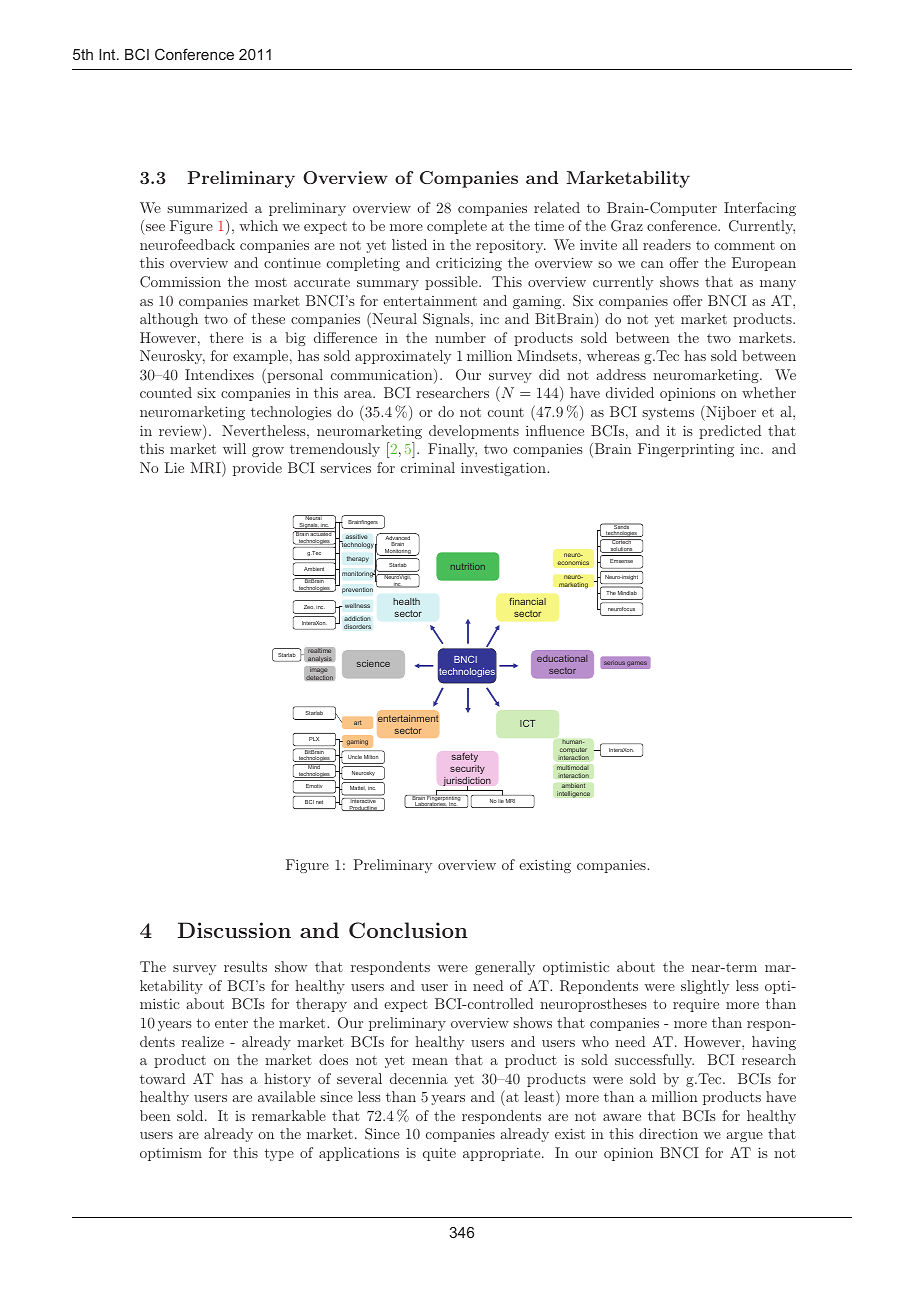  I want to click on which, so click(258, 225).
